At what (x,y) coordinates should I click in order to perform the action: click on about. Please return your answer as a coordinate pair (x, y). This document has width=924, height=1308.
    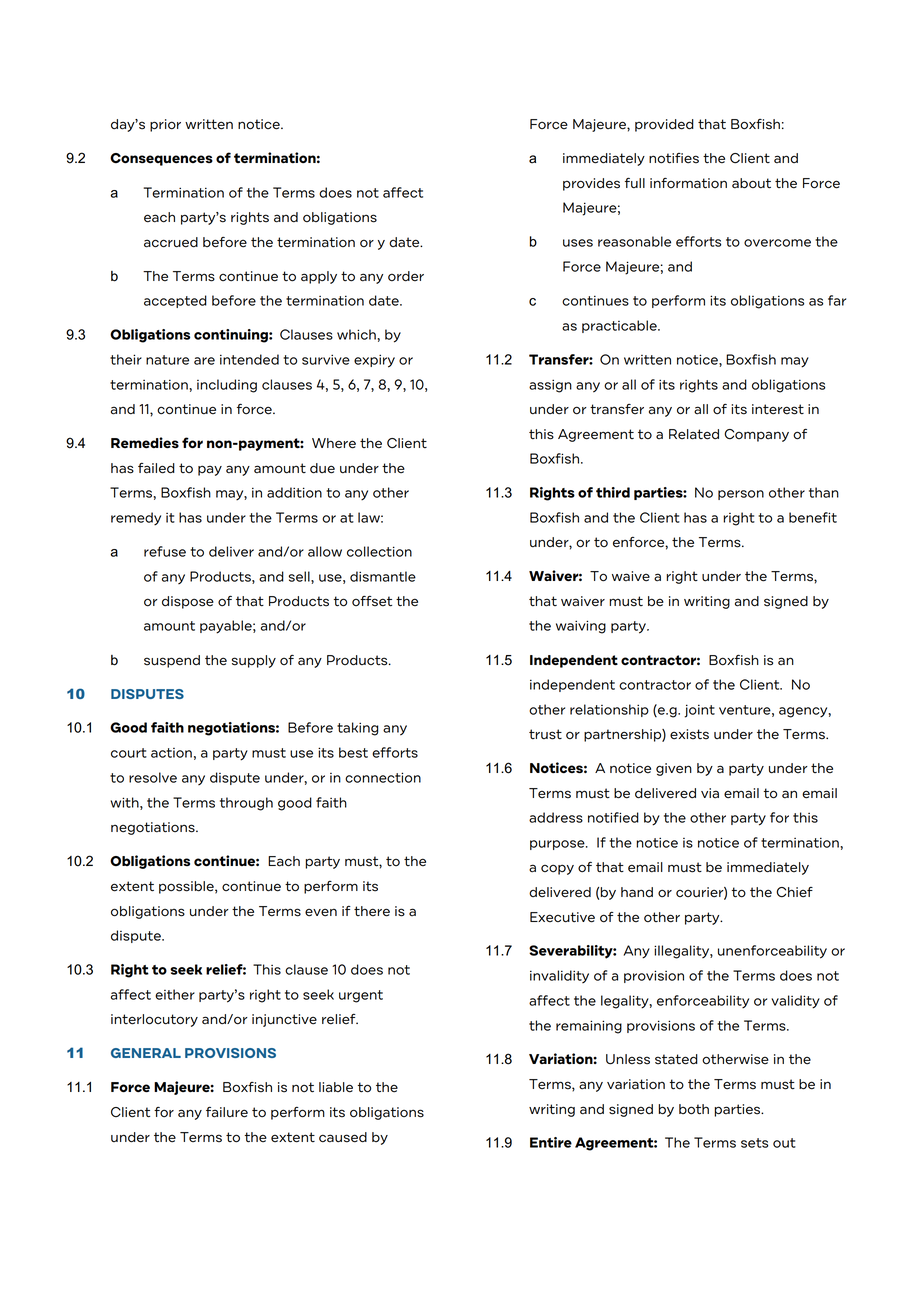
    Looking at the image, I should click on (751, 183).
